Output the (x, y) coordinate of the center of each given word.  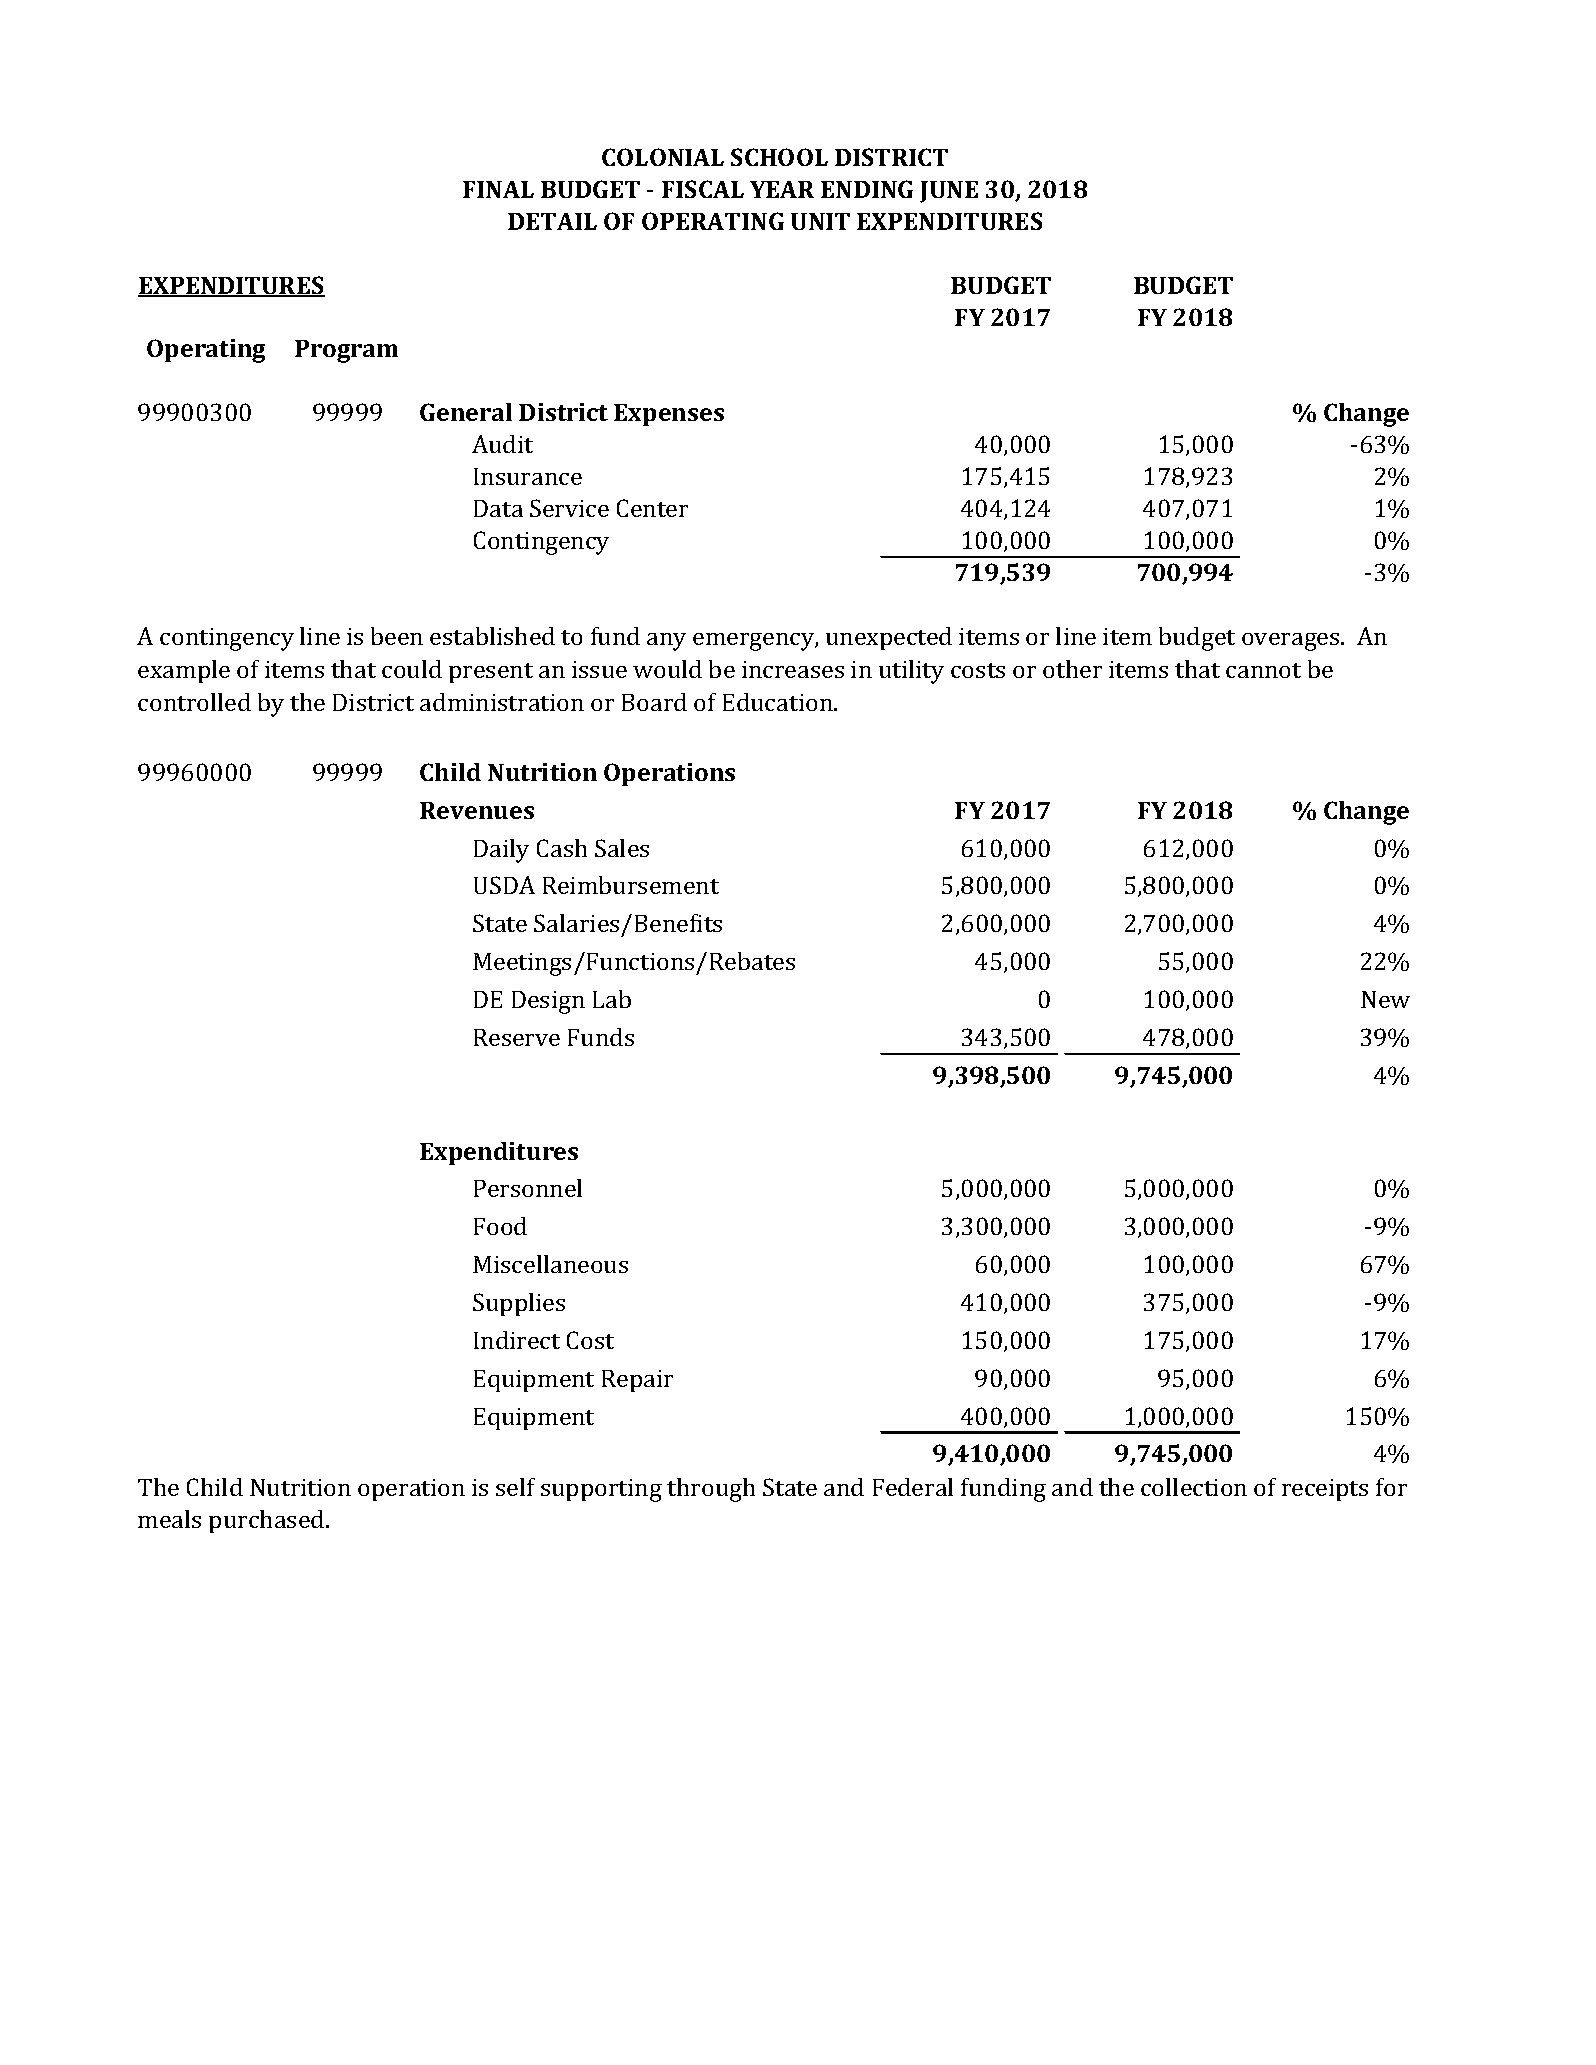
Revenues (477, 810)
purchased (268, 1521)
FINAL (498, 189)
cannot (1263, 670)
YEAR (782, 189)
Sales (622, 848)
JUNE (949, 192)
